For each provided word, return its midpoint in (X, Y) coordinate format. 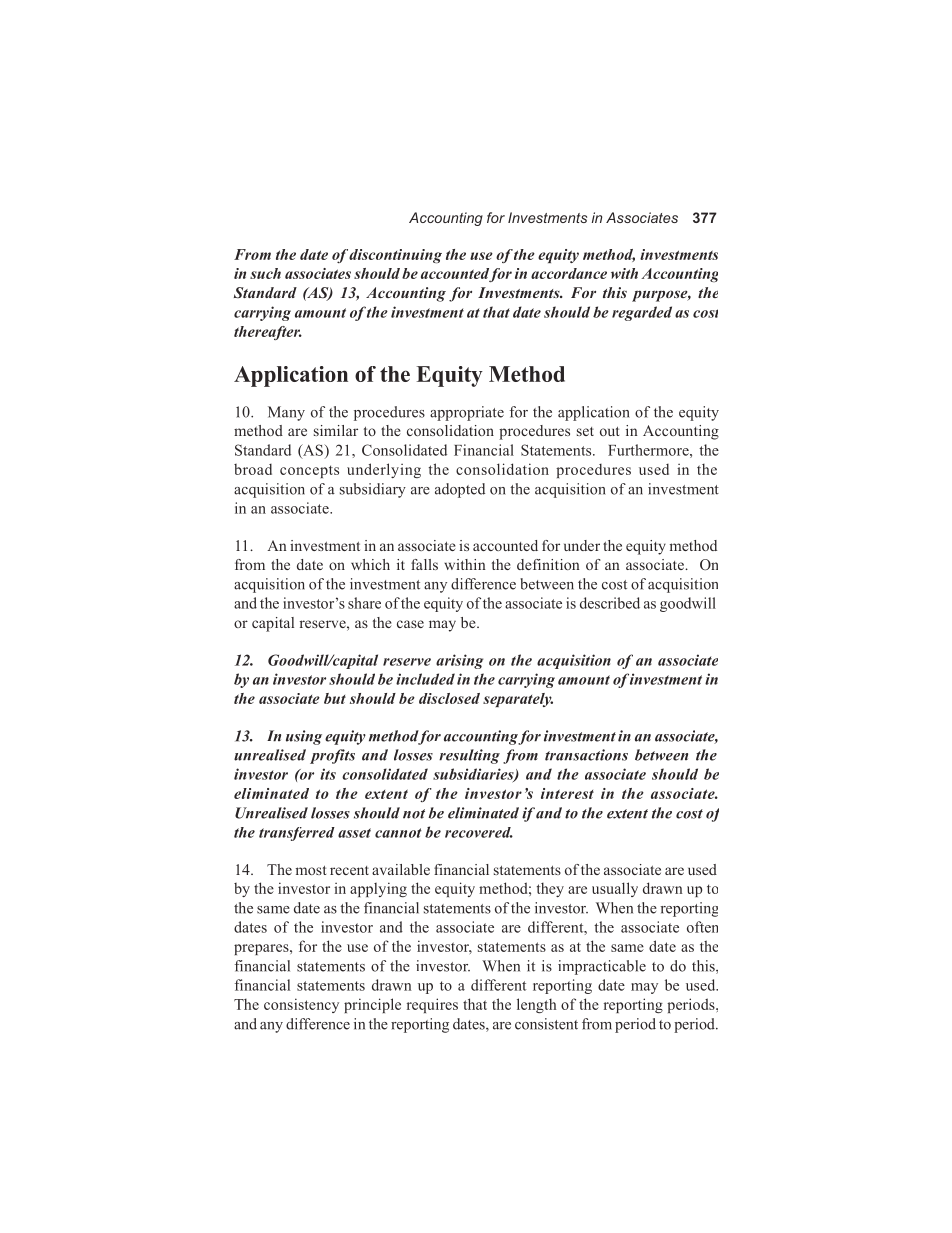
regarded (642, 313)
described (610, 603)
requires (432, 1005)
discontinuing (395, 256)
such (265, 273)
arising (459, 661)
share (364, 603)
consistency (301, 1005)
